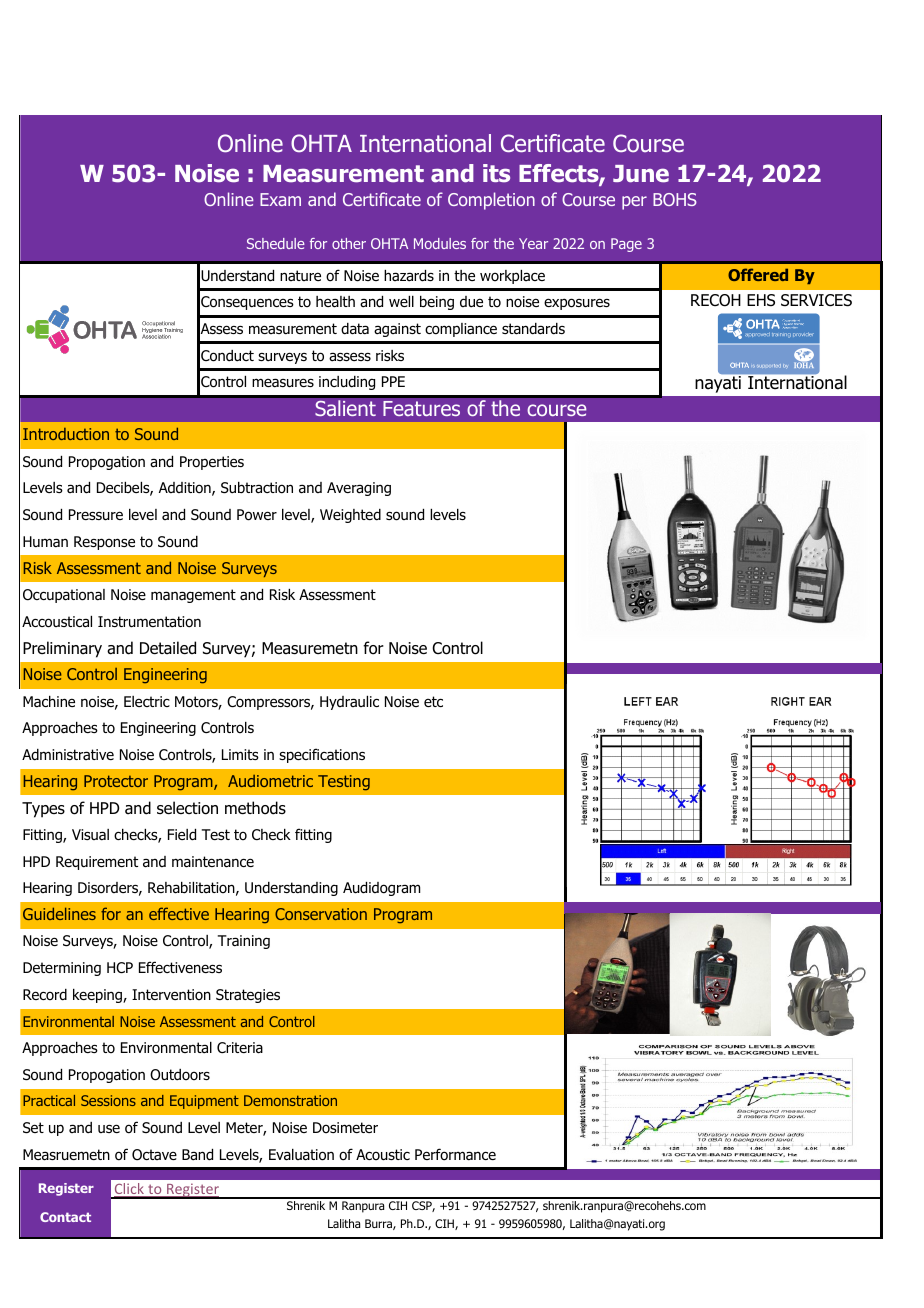  I want to click on Weighted, so click(350, 516).
